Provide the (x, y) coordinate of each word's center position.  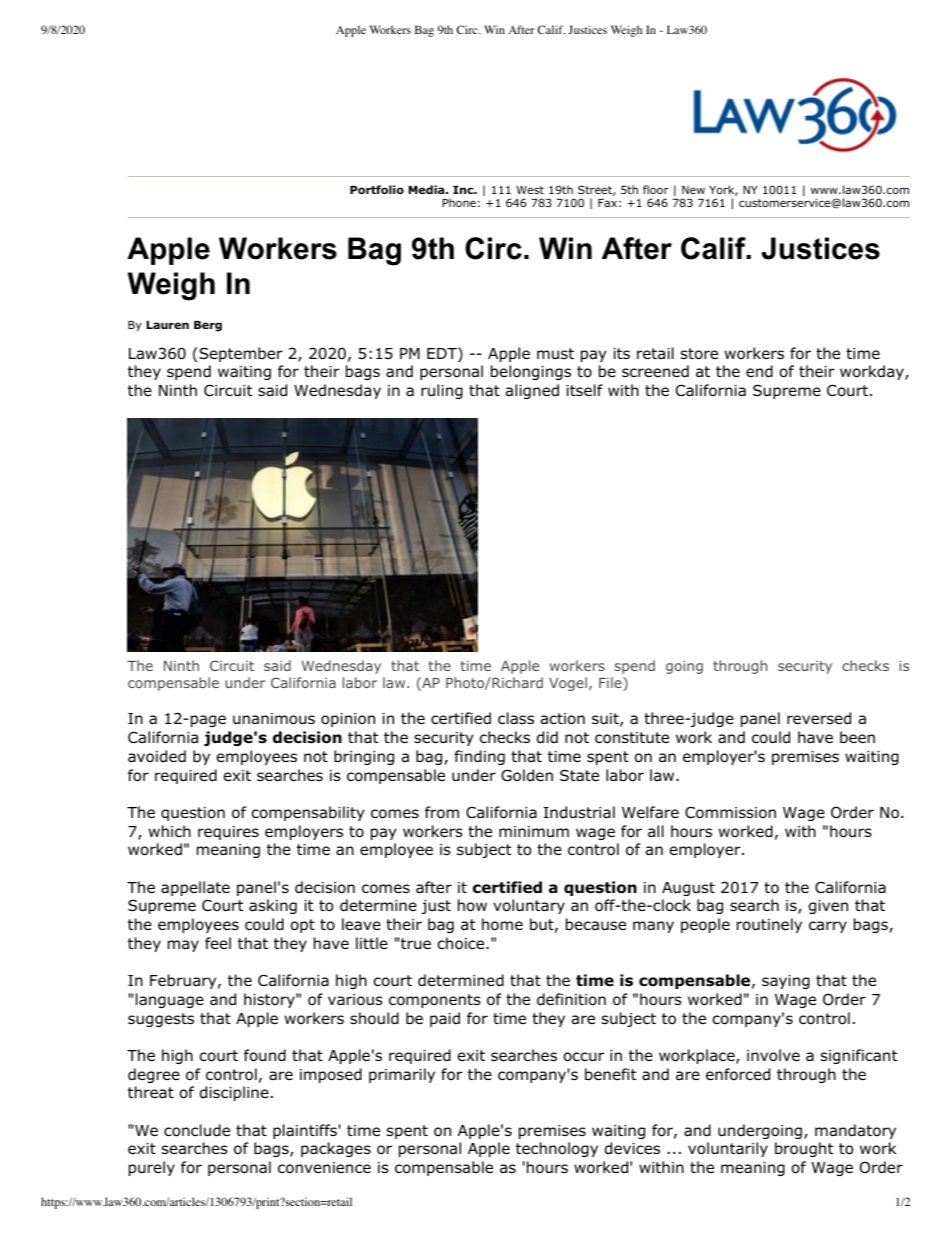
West (530, 190)
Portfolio (377, 189)
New (693, 190)
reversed (819, 718)
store (699, 354)
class (516, 718)
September (241, 354)
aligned (532, 391)
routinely (769, 925)
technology (557, 1149)
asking (273, 906)
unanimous (274, 719)
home (502, 924)
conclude (197, 1130)
